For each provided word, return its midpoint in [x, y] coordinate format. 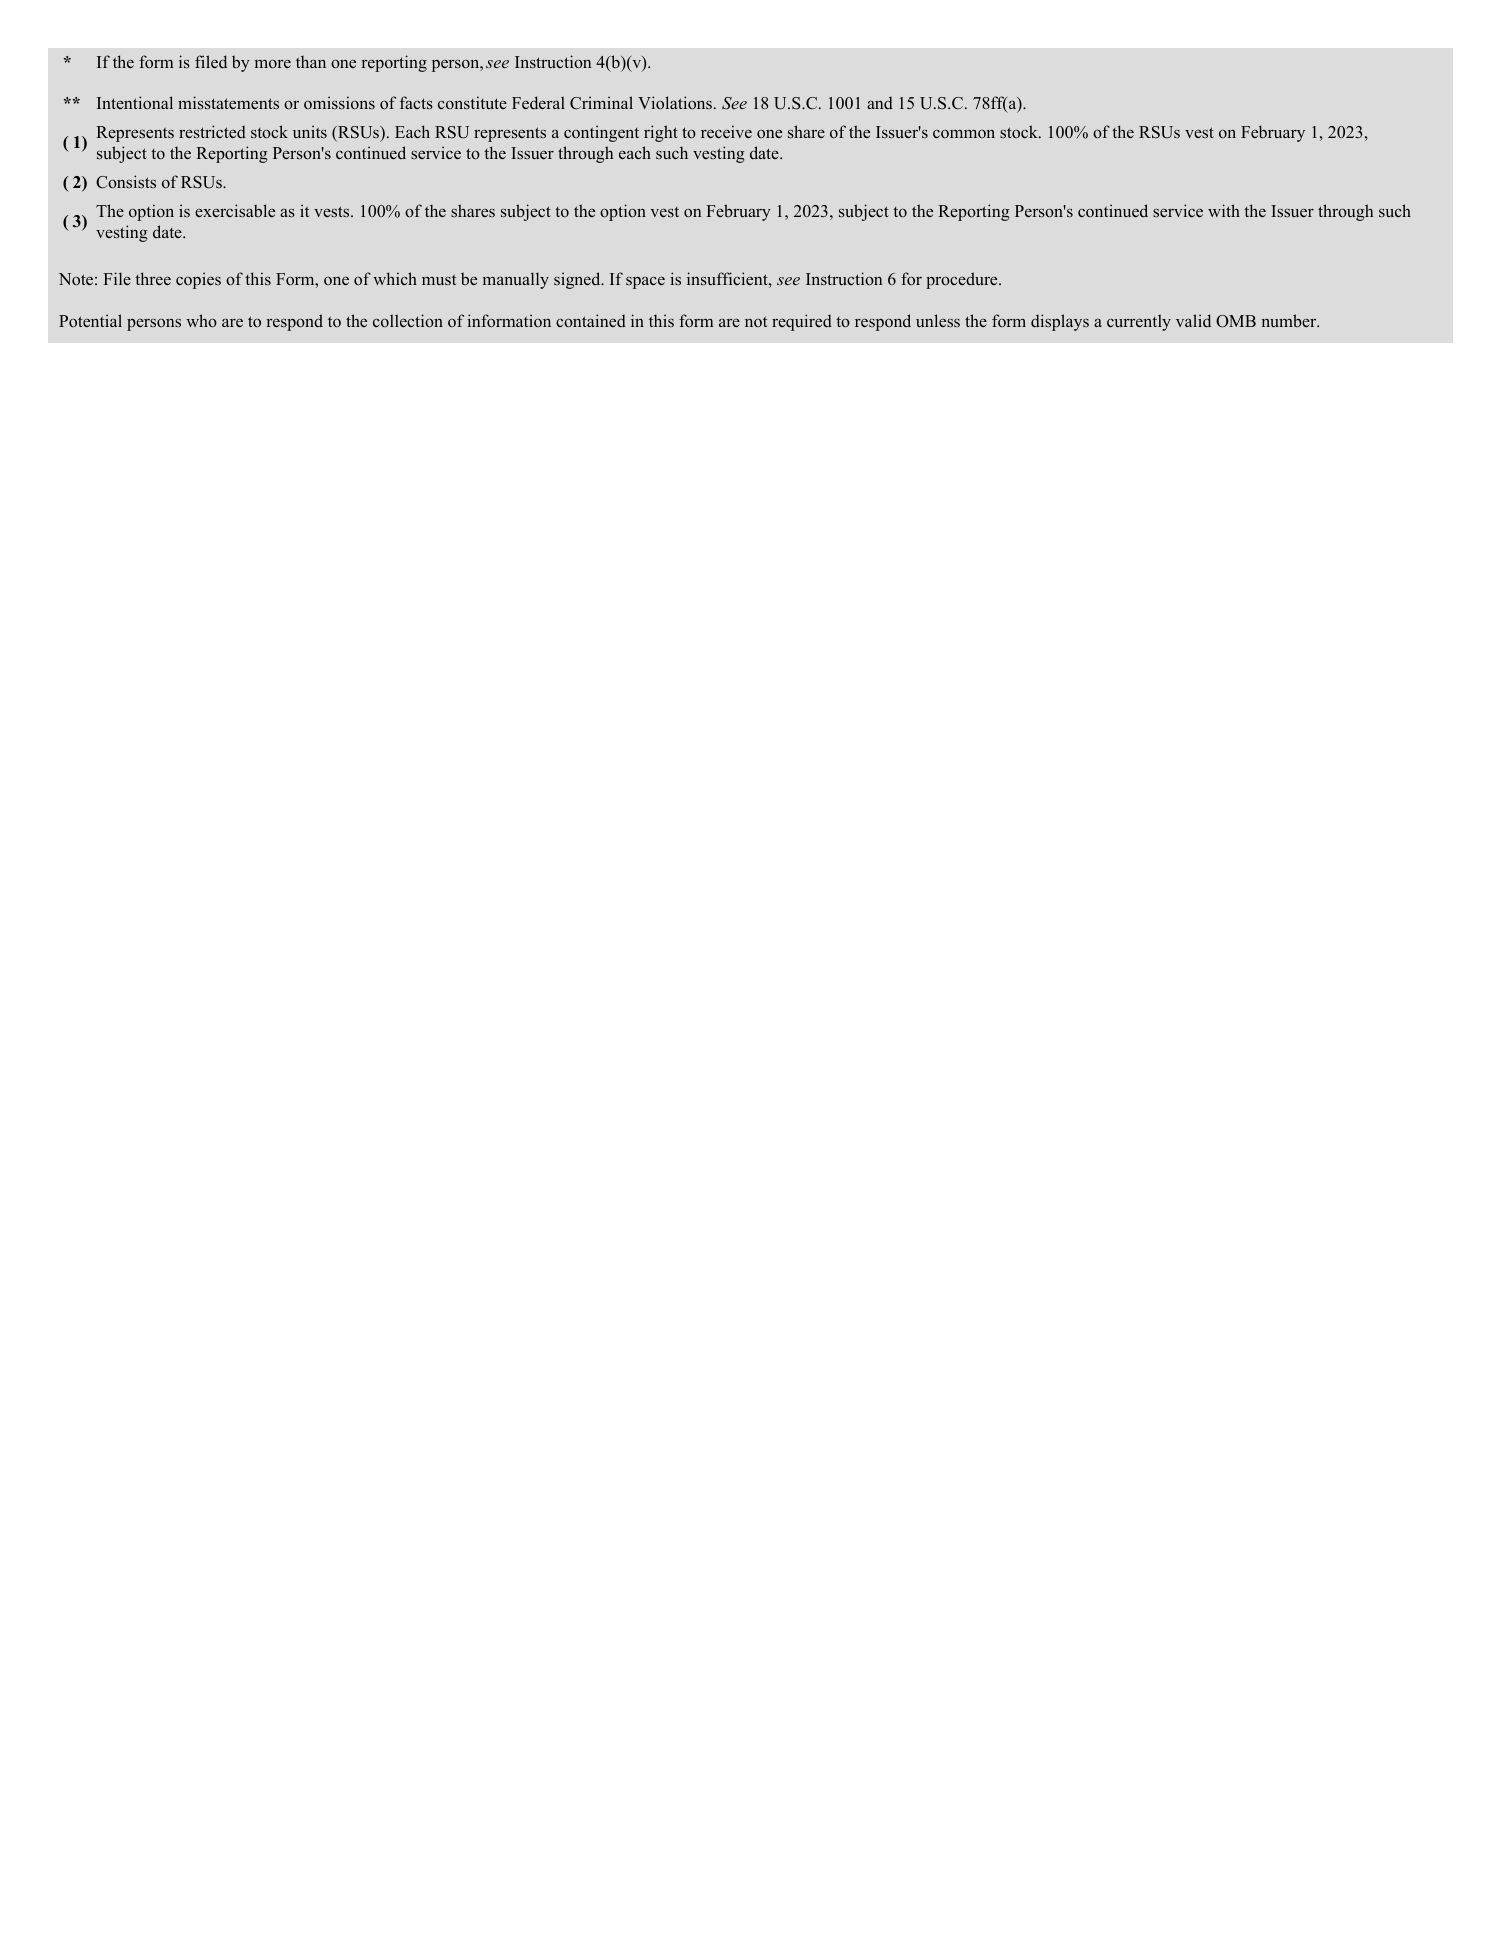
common [964, 134]
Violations [676, 102]
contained [591, 321]
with [1224, 210]
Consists [126, 182]
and [880, 103]
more [273, 64]
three [153, 278]
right [661, 133]
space [645, 282]
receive [726, 131]
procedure [963, 280]
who [201, 321]
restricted [212, 132]
